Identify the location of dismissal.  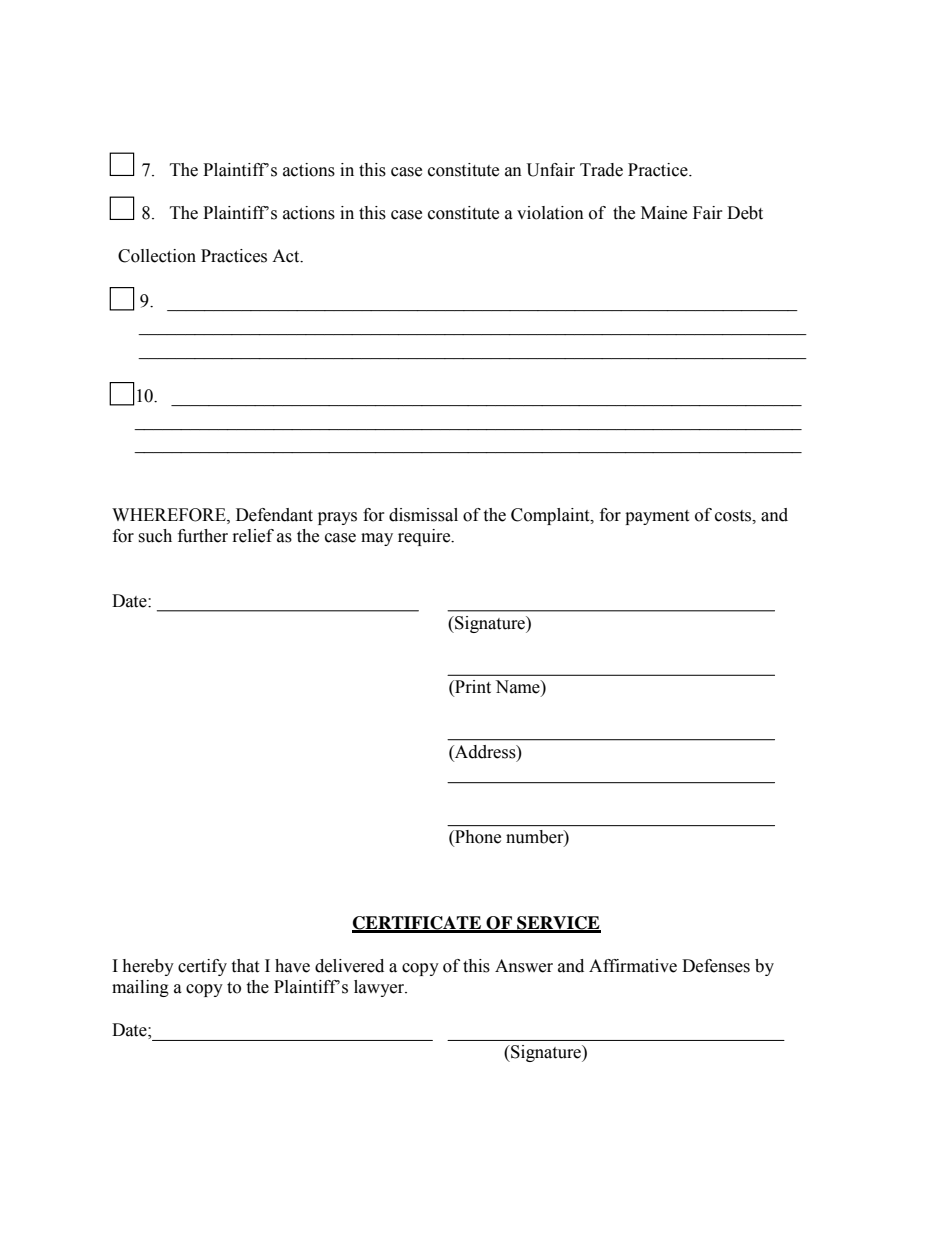
(423, 515).
